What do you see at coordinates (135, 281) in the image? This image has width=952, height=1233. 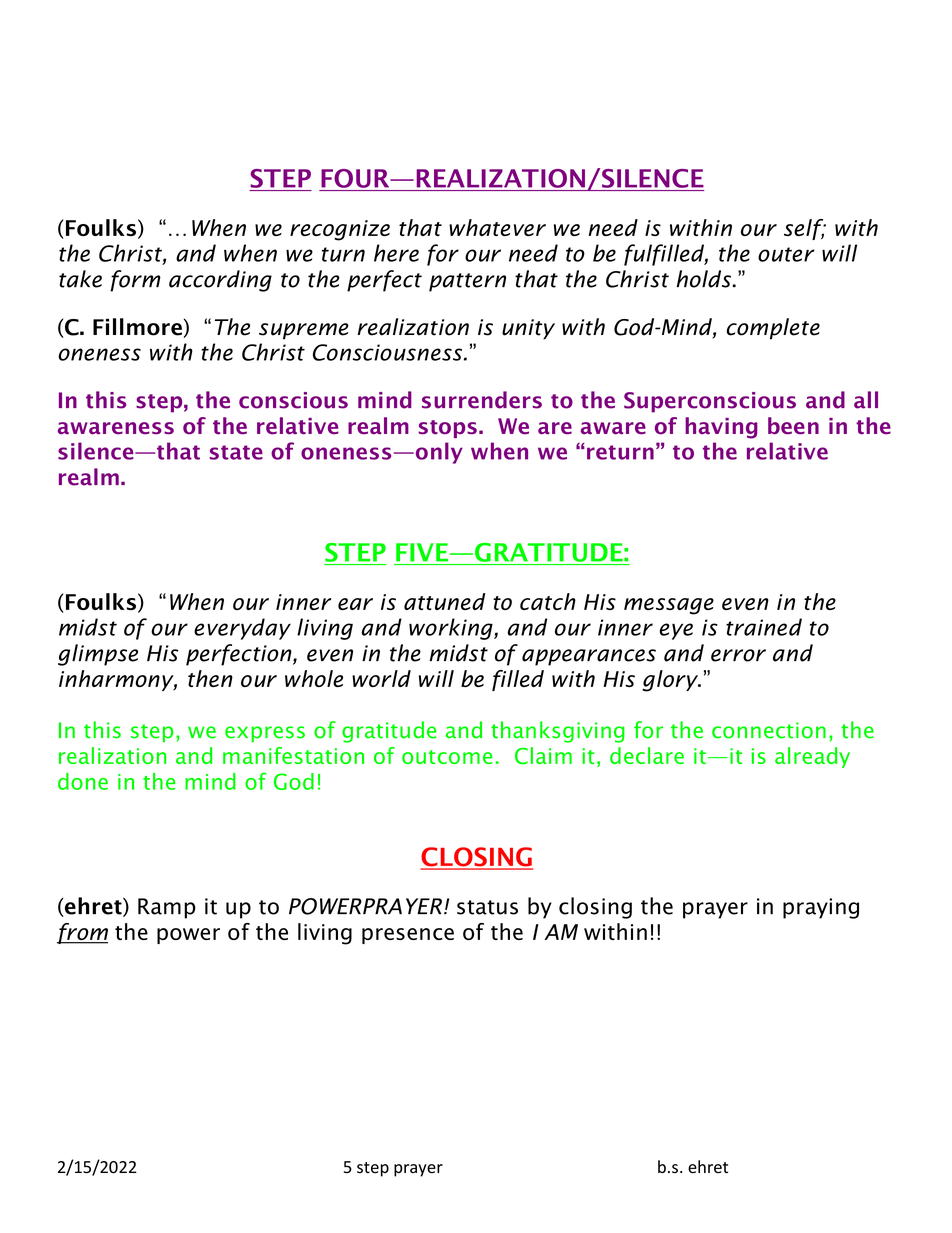 I see `form` at bounding box center [135, 281].
